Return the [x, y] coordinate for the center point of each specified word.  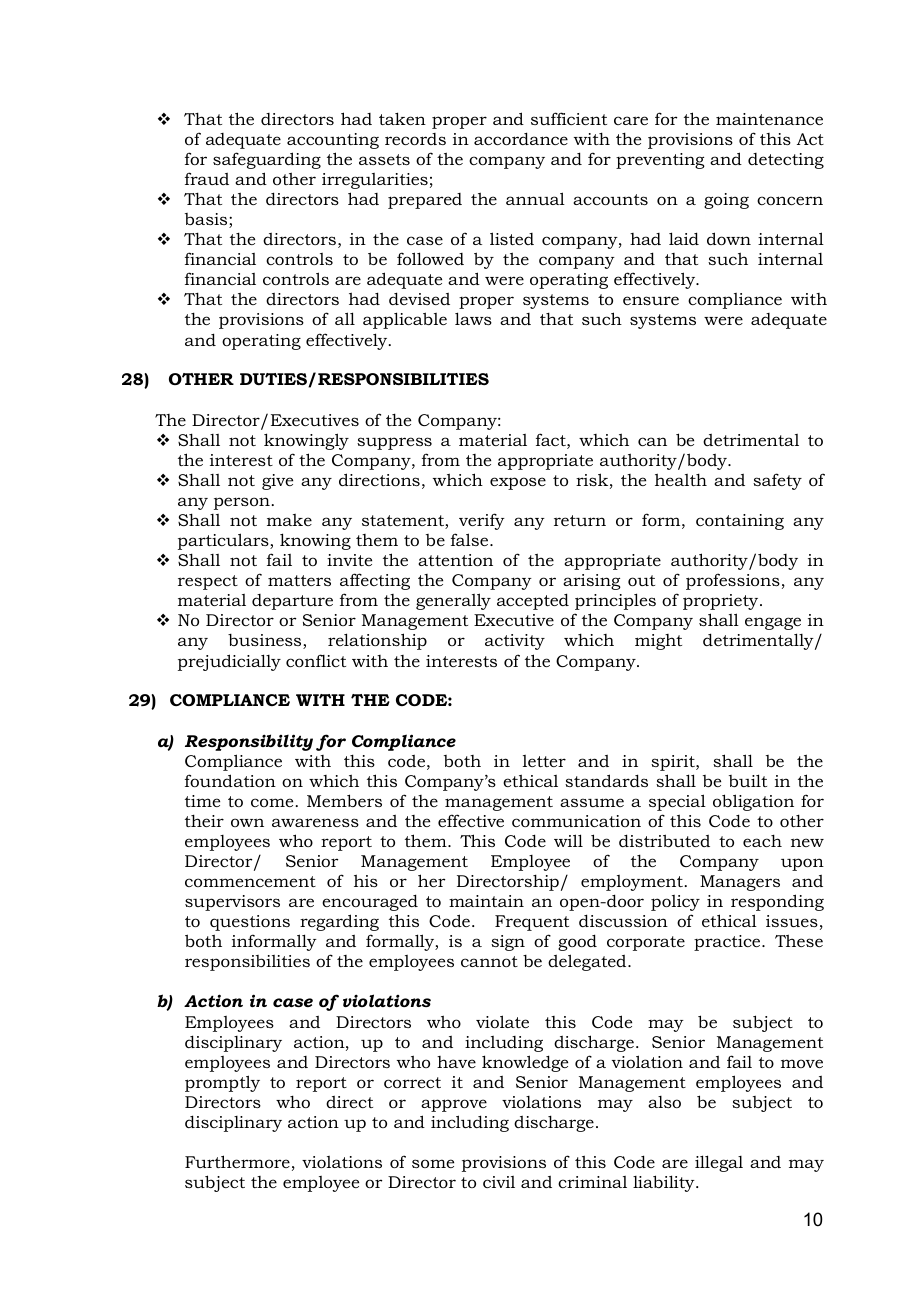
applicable [405, 320]
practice [728, 943]
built [748, 780]
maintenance [769, 119]
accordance [521, 138]
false [471, 539]
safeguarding [267, 160]
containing [740, 522]
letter [544, 761]
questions [250, 923]
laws [473, 318]
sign [508, 943]
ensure [651, 300]
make [289, 520]
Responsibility [249, 742]
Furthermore [237, 1161]
